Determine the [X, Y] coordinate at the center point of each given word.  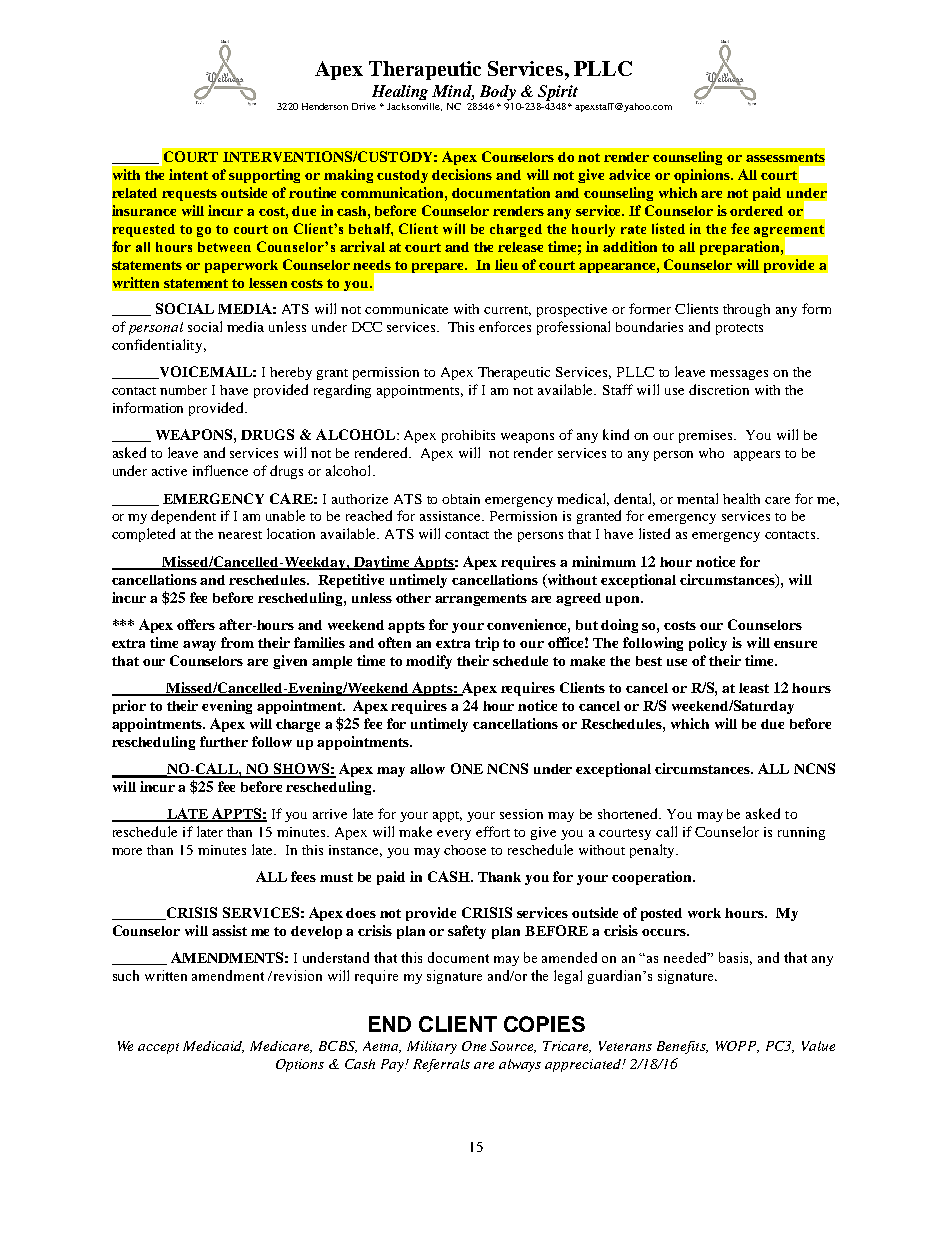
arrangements [481, 600]
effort [493, 831]
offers [196, 624]
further [224, 741]
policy [708, 644]
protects [739, 329]
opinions [703, 176]
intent [188, 174]
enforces [505, 326]
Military [432, 1047]
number [183, 390]
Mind [453, 92]
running [801, 833]
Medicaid [213, 1047]
